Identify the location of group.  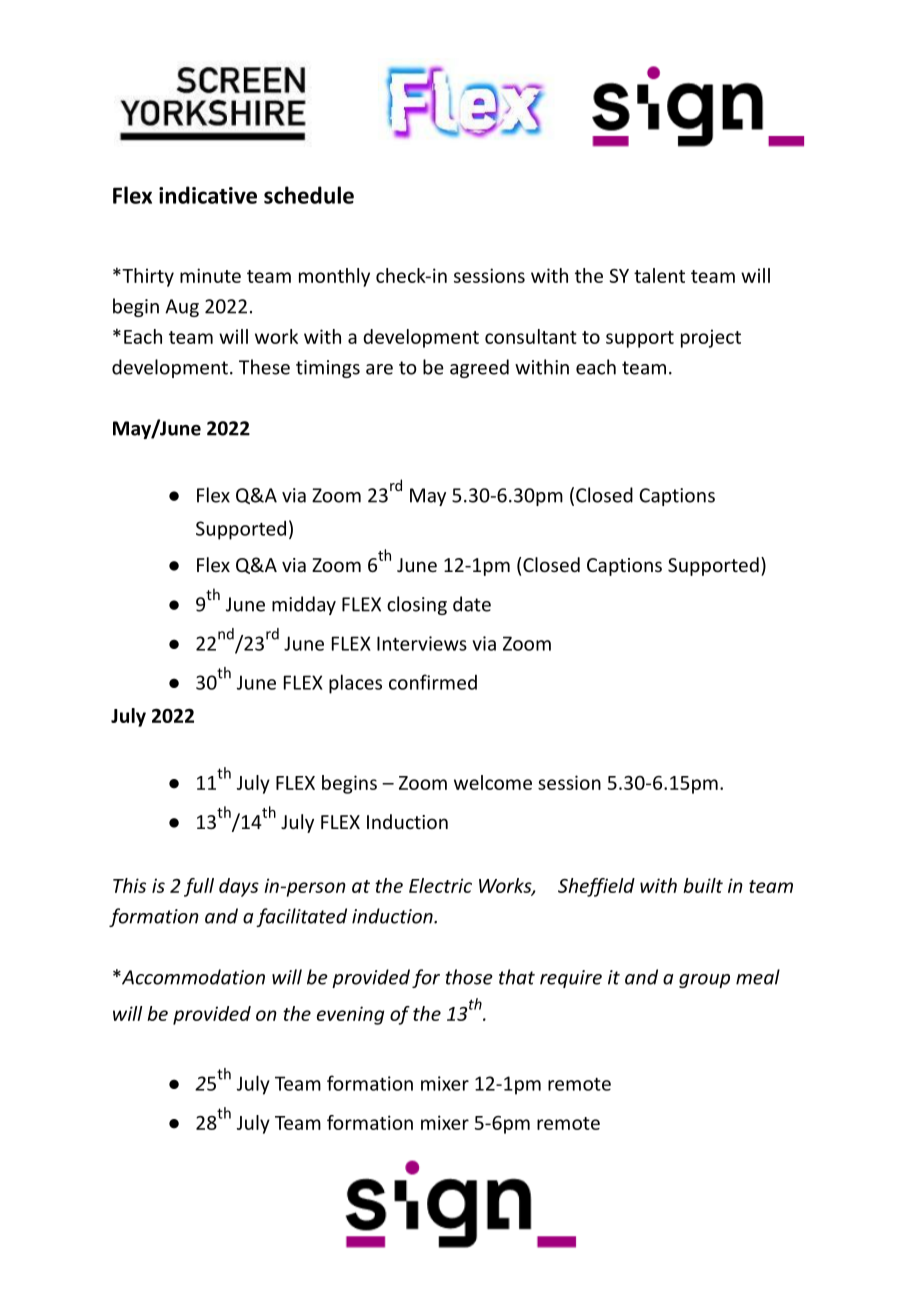
(704, 981).
